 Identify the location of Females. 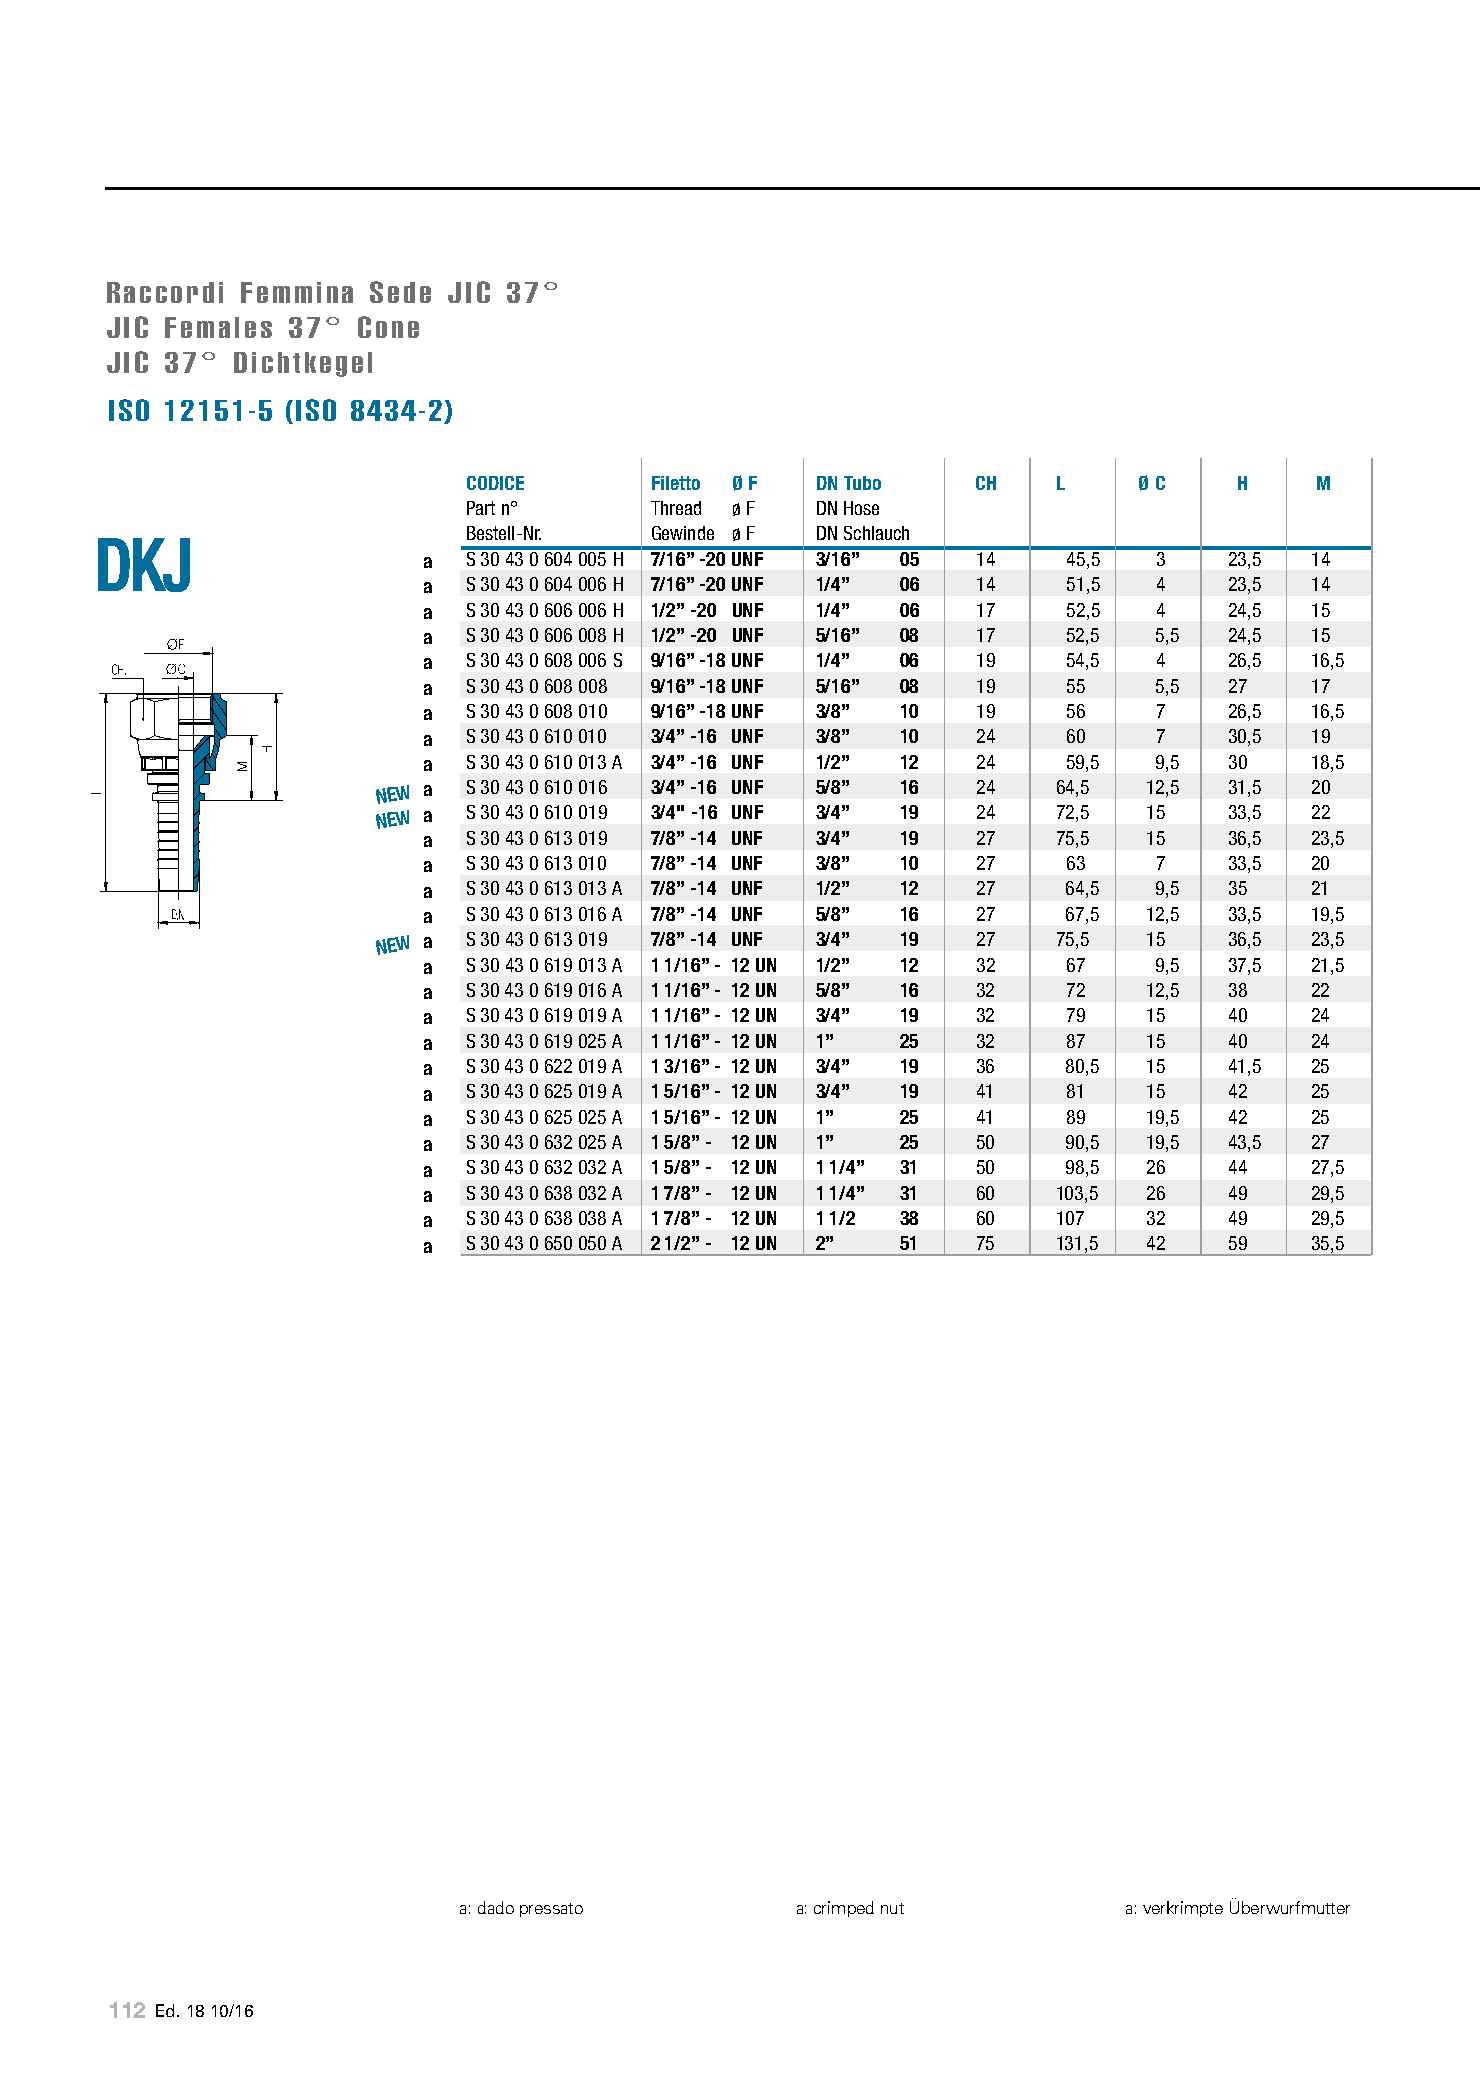
(218, 327).
